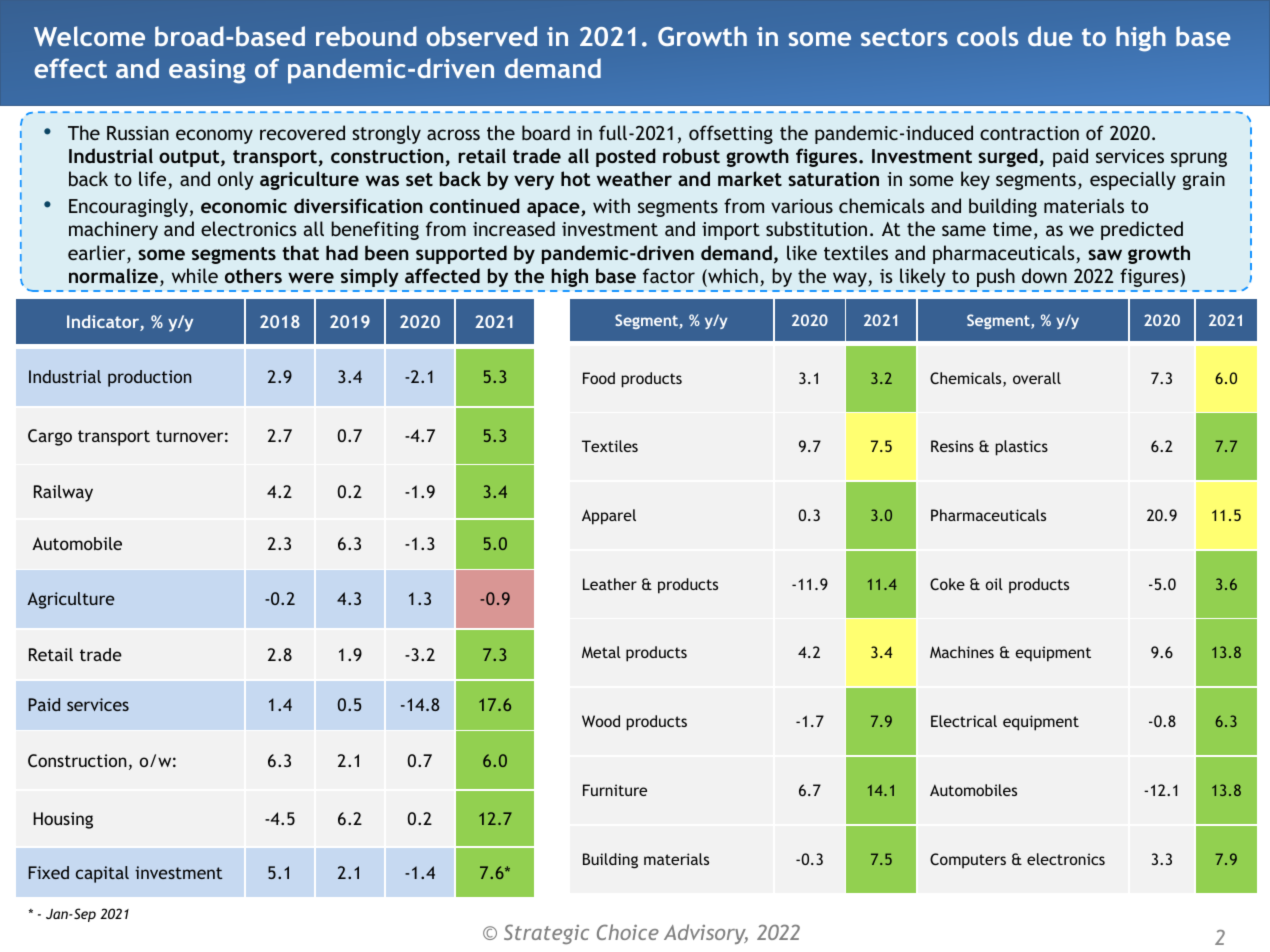  Describe the element at coordinates (481, 36) in the image. I see `observed` at that location.
